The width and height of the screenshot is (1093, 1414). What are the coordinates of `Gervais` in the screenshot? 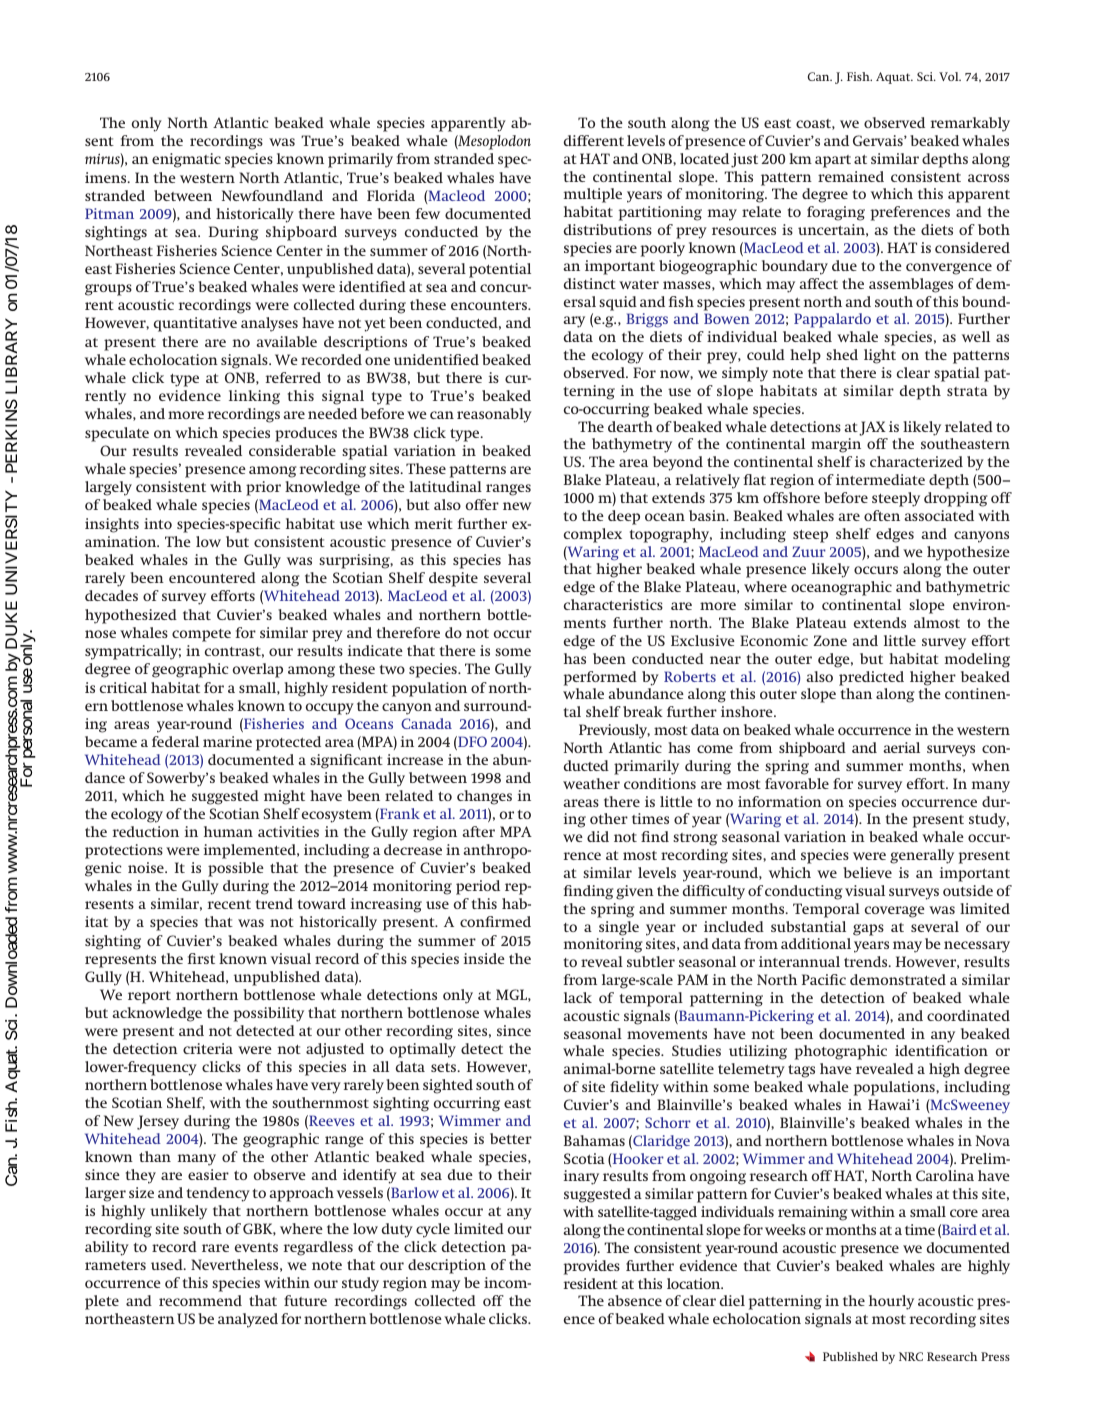 It's located at (879, 140).
